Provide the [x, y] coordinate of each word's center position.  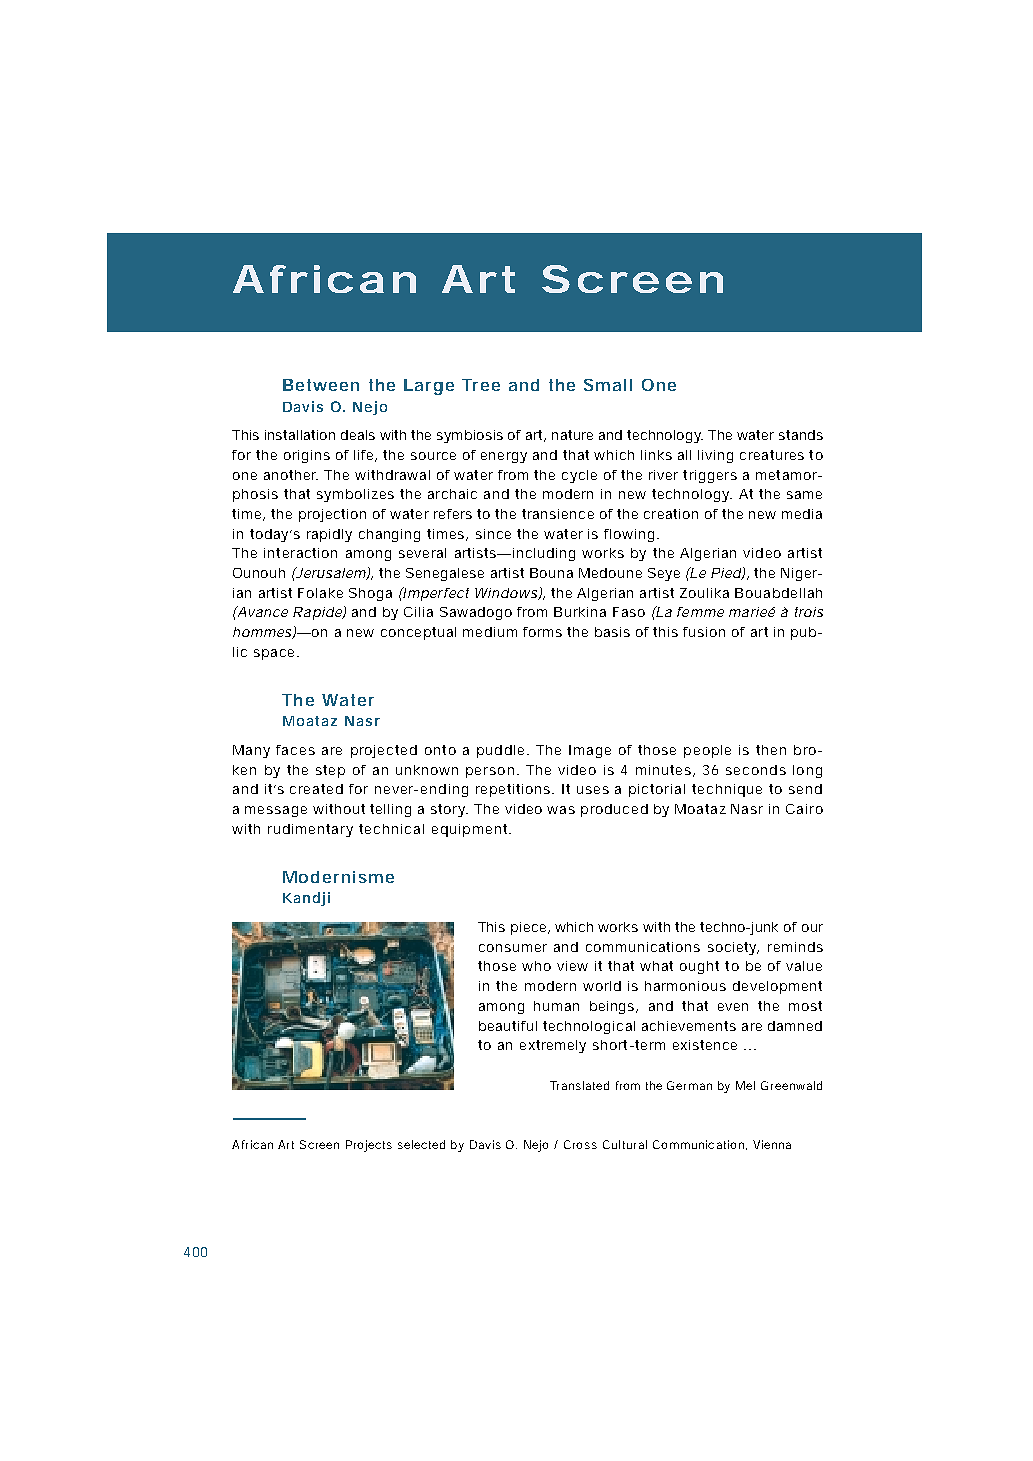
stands [801, 435]
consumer [513, 948]
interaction [300, 553]
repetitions [515, 790]
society [733, 948]
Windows [507, 594]
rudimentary [310, 830]
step [330, 771]
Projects [369, 1146]
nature [572, 435]
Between [321, 385]
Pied [726, 574]
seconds [756, 770]
